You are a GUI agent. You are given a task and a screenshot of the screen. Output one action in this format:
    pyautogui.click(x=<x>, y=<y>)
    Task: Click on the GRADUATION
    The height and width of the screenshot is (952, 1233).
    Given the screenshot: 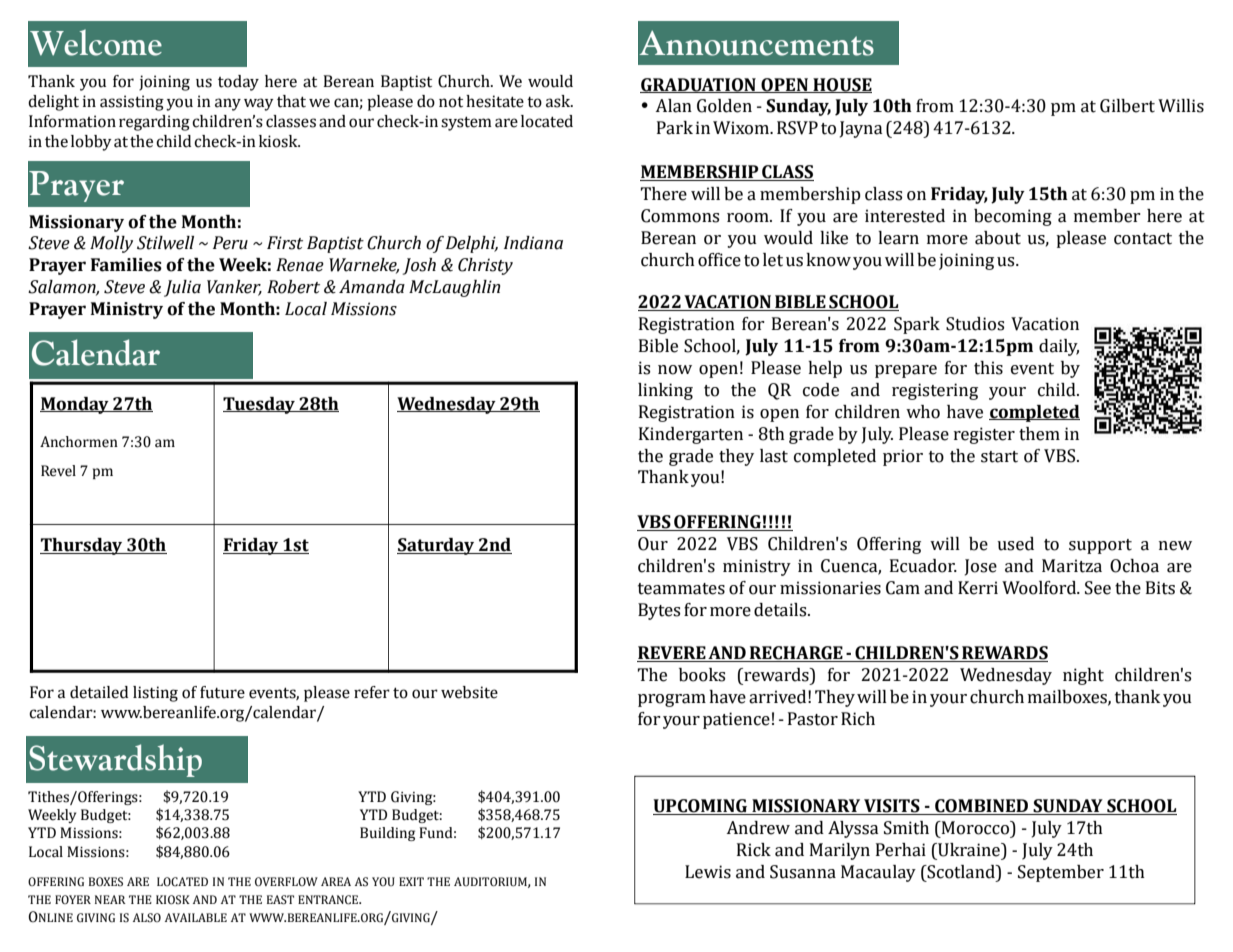 What is the action you would take?
    pyautogui.click(x=699, y=85)
